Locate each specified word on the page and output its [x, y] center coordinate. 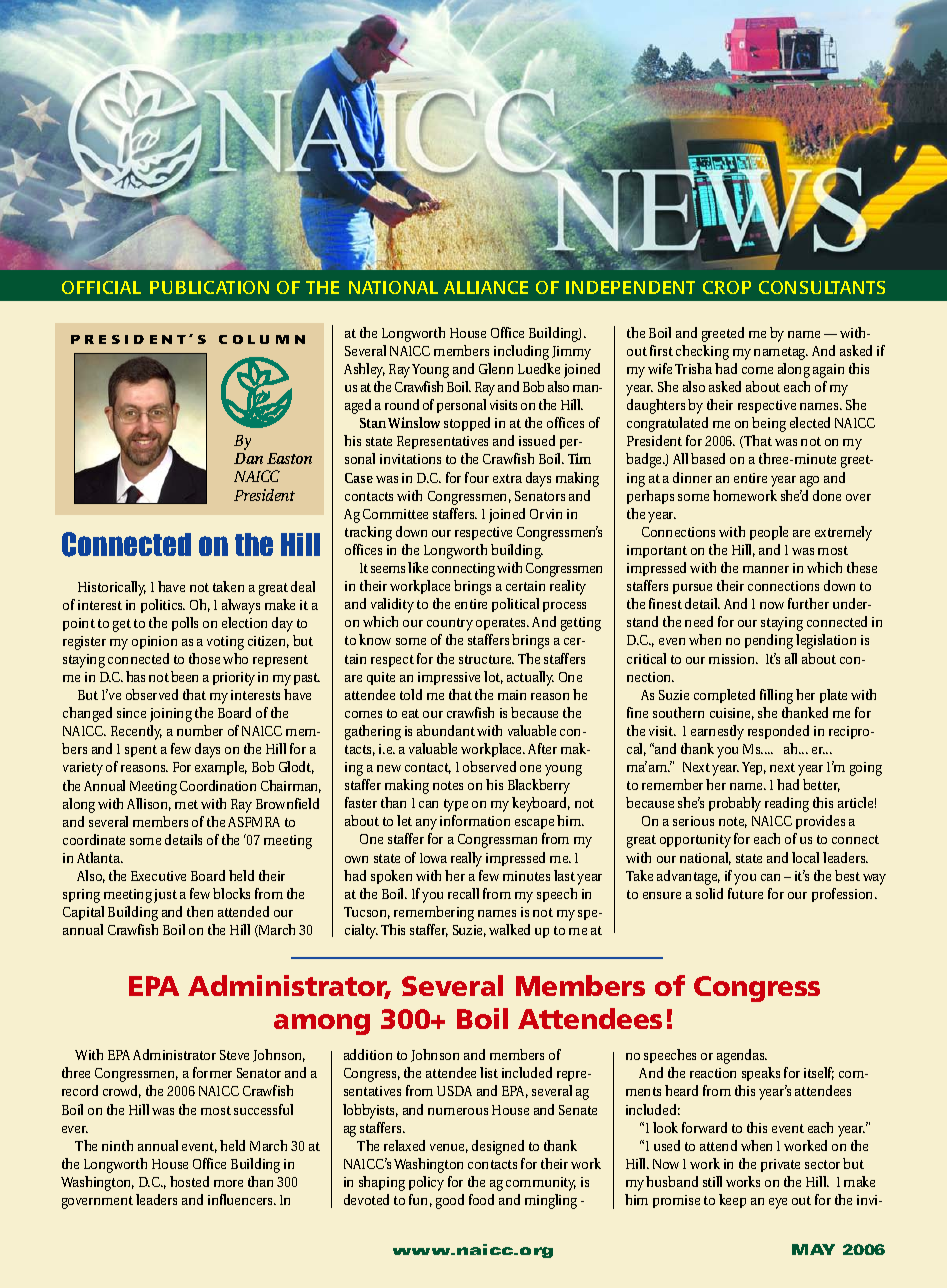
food [481, 1199]
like [418, 567]
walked [509, 929]
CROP [727, 287]
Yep [754, 768]
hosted [189, 1181]
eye [778, 1203]
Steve [234, 1055]
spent [141, 751]
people [769, 533]
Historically [112, 588]
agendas [742, 1056]
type [456, 805]
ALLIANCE [486, 287]
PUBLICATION [209, 287]
